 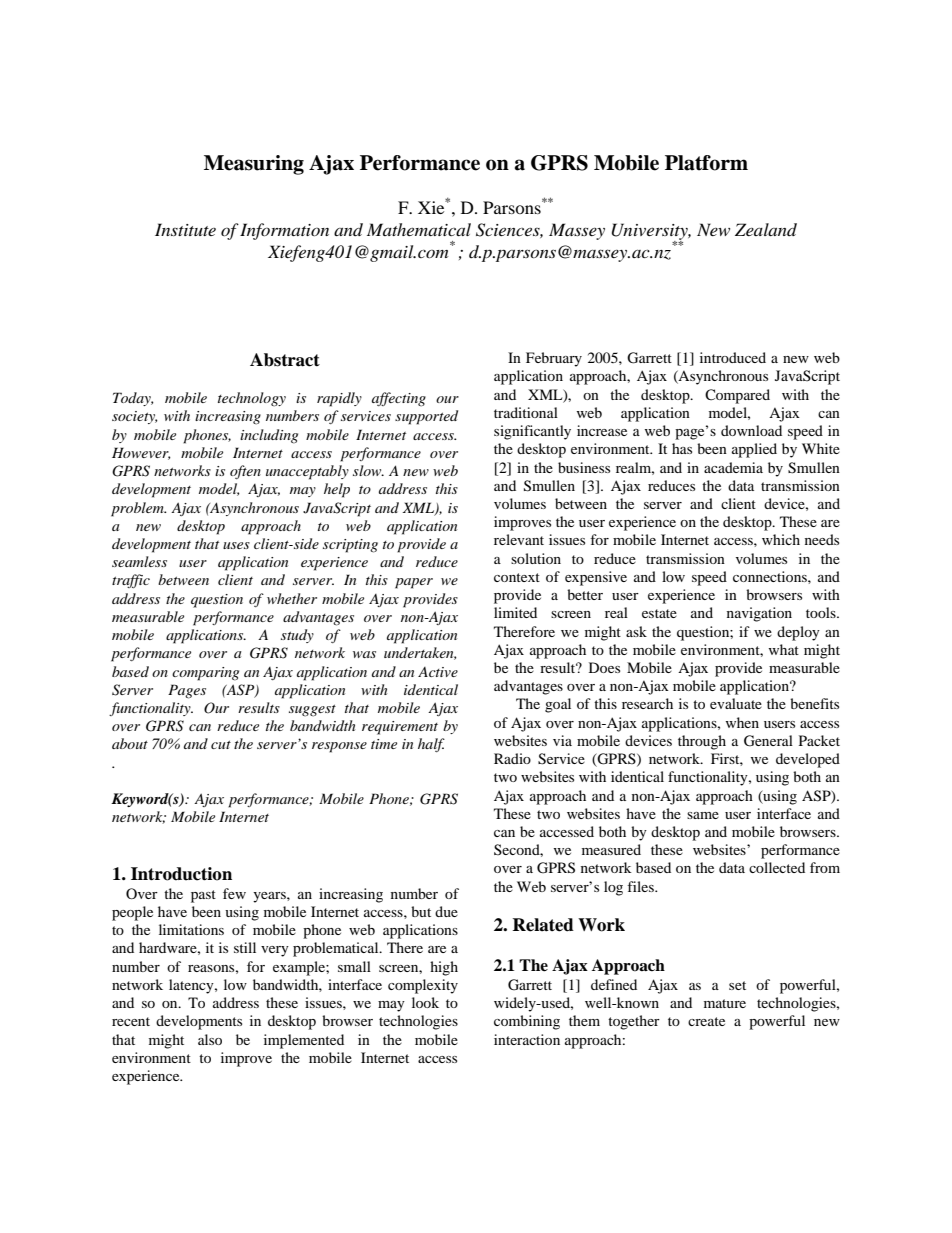 What do you see at coordinates (515, 612) in the screenshot?
I see `limited` at bounding box center [515, 612].
